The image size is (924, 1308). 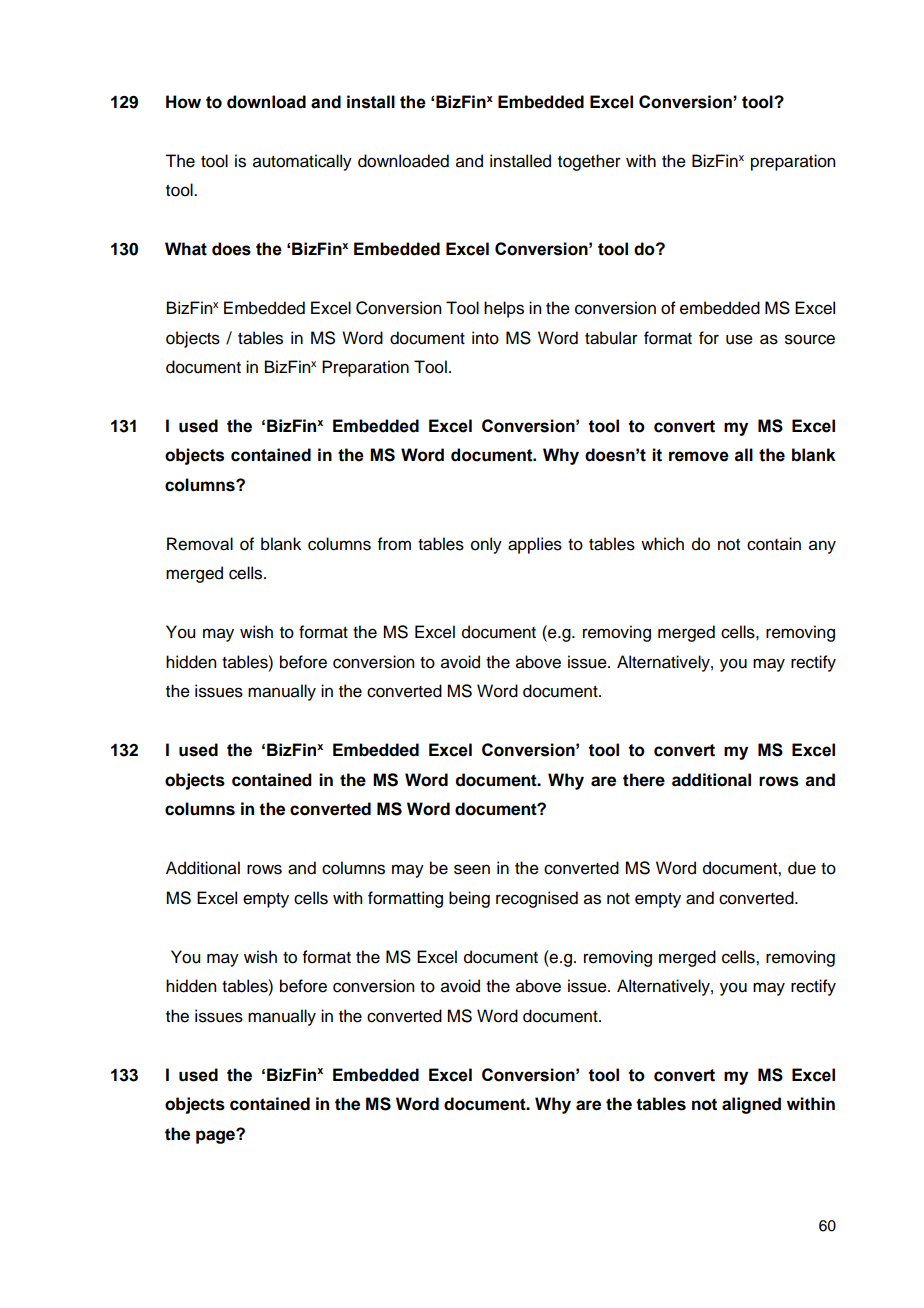 What do you see at coordinates (485, 338) in the document?
I see `into` at bounding box center [485, 338].
